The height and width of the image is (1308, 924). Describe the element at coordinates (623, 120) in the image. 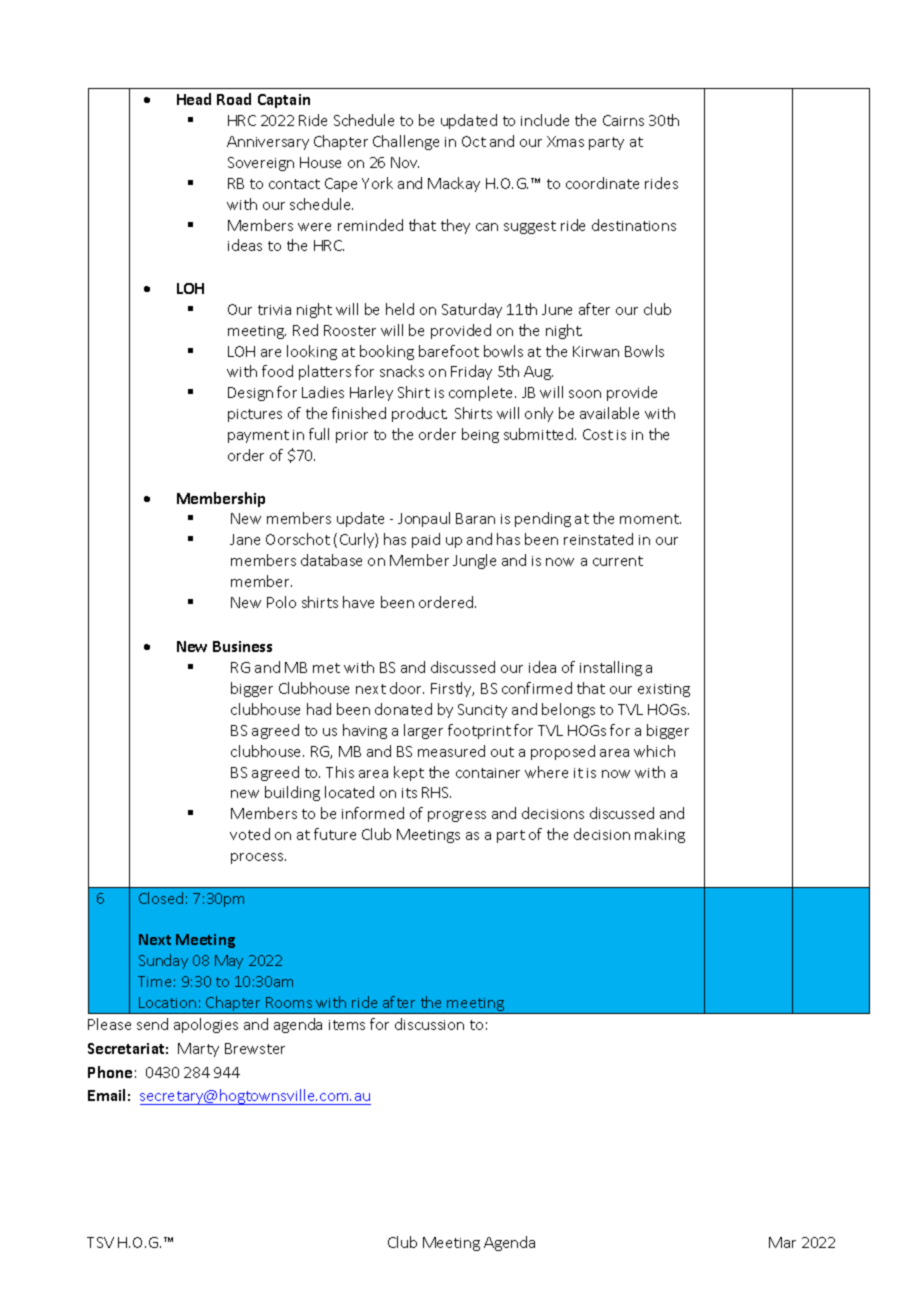

I see `Cairns` at that location.
